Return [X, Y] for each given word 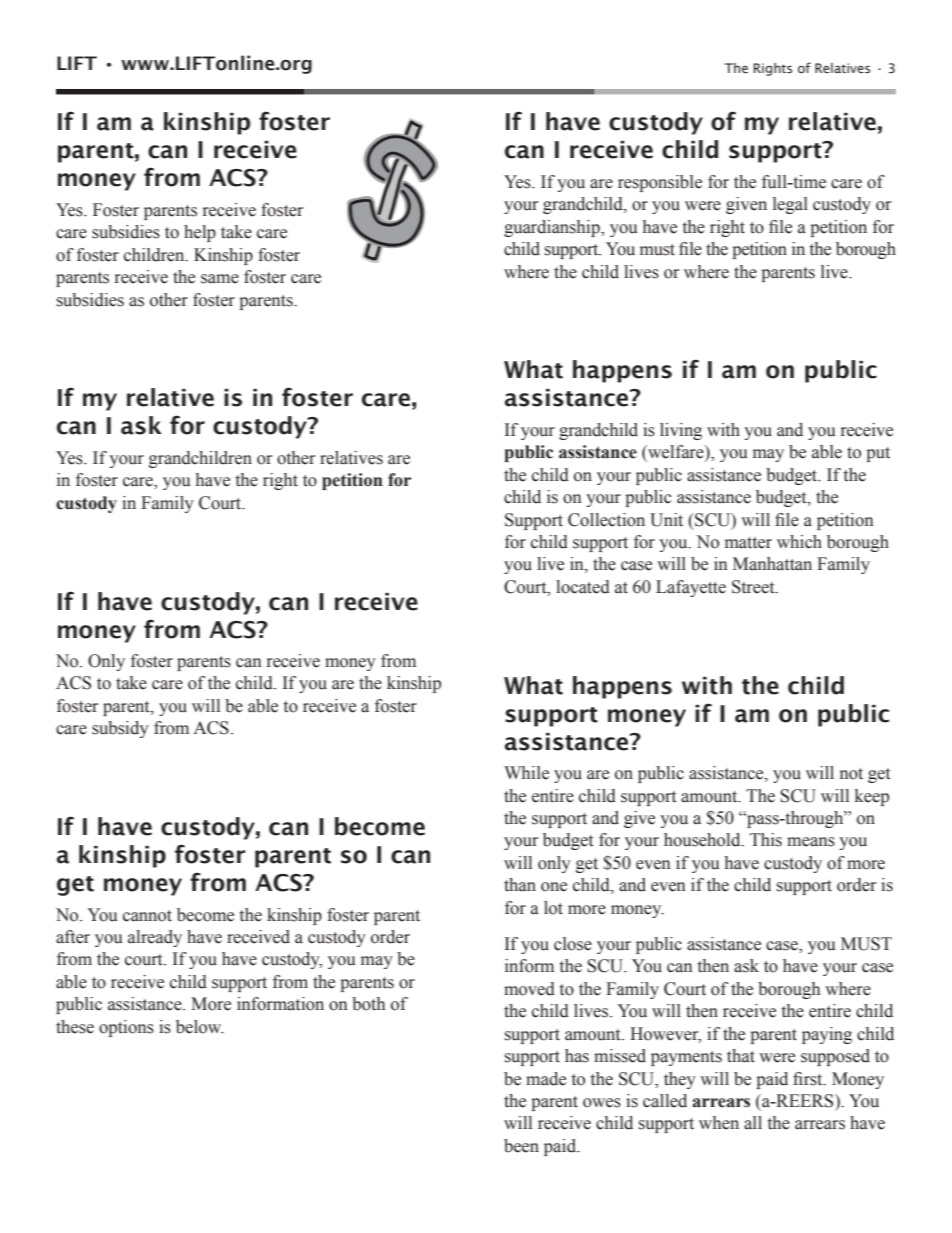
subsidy [120, 729]
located [583, 587]
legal [790, 205]
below [200, 1027]
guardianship [553, 228]
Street [754, 587]
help [200, 233]
